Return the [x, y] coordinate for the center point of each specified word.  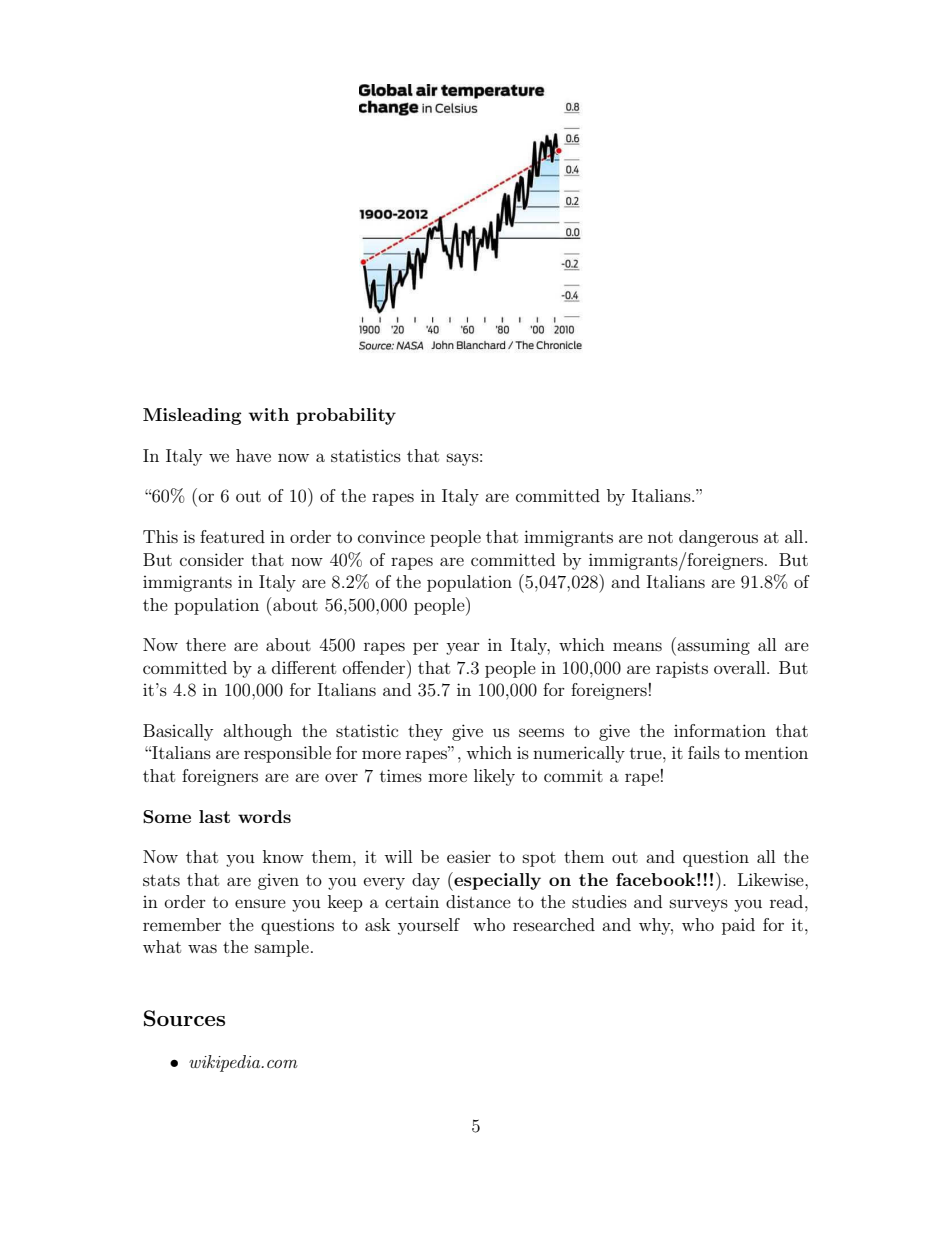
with [269, 414]
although [257, 732]
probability [346, 416]
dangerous [718, 538]
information [720, 730]
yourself [429, 926]
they [425, 732]
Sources [184, 1018]
